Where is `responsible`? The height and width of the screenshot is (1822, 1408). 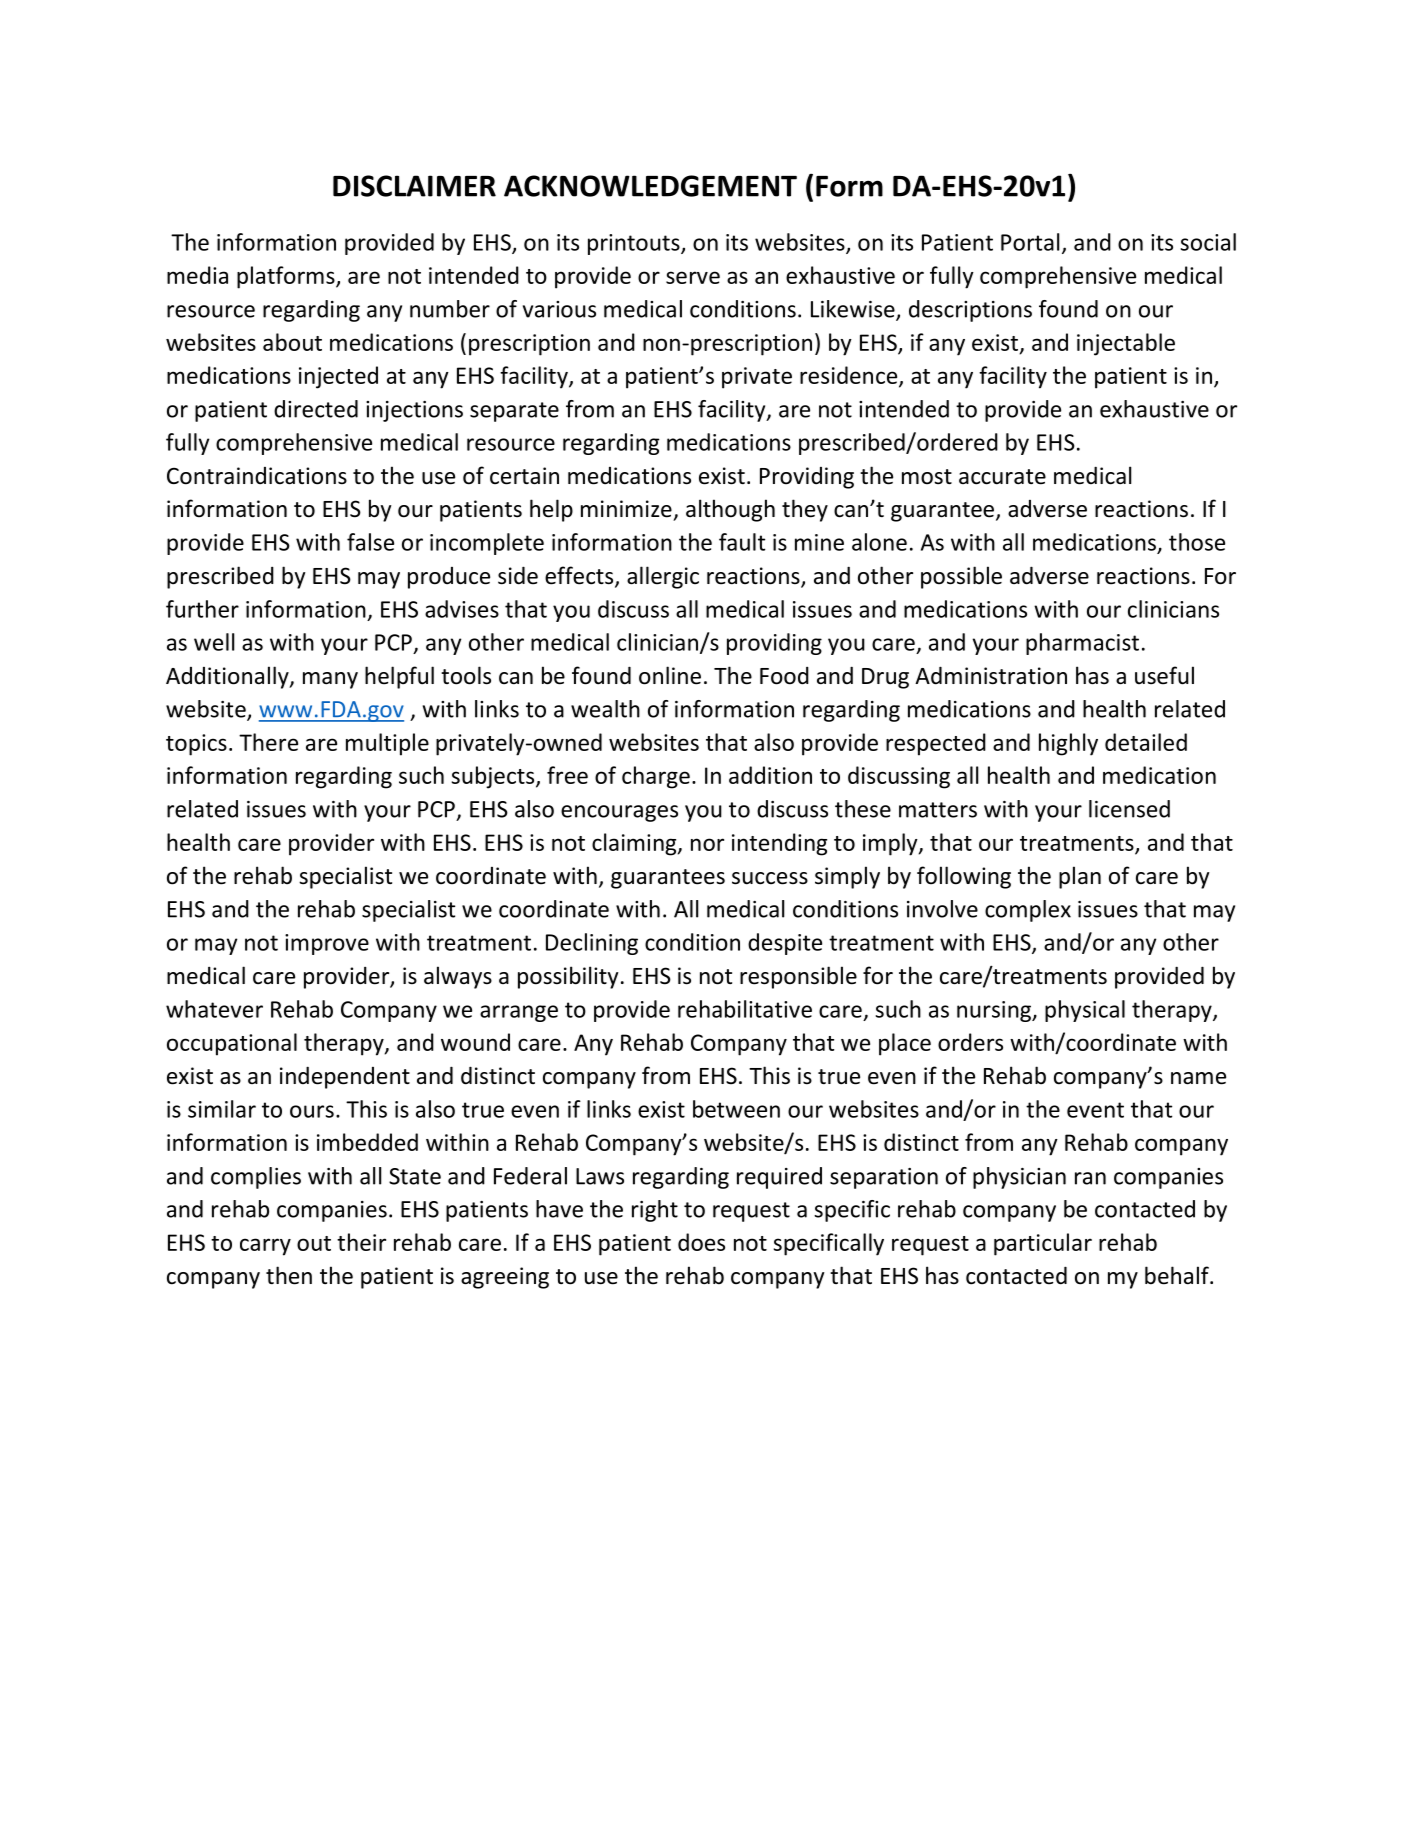 responsible is located at coordinates (798, 977).
